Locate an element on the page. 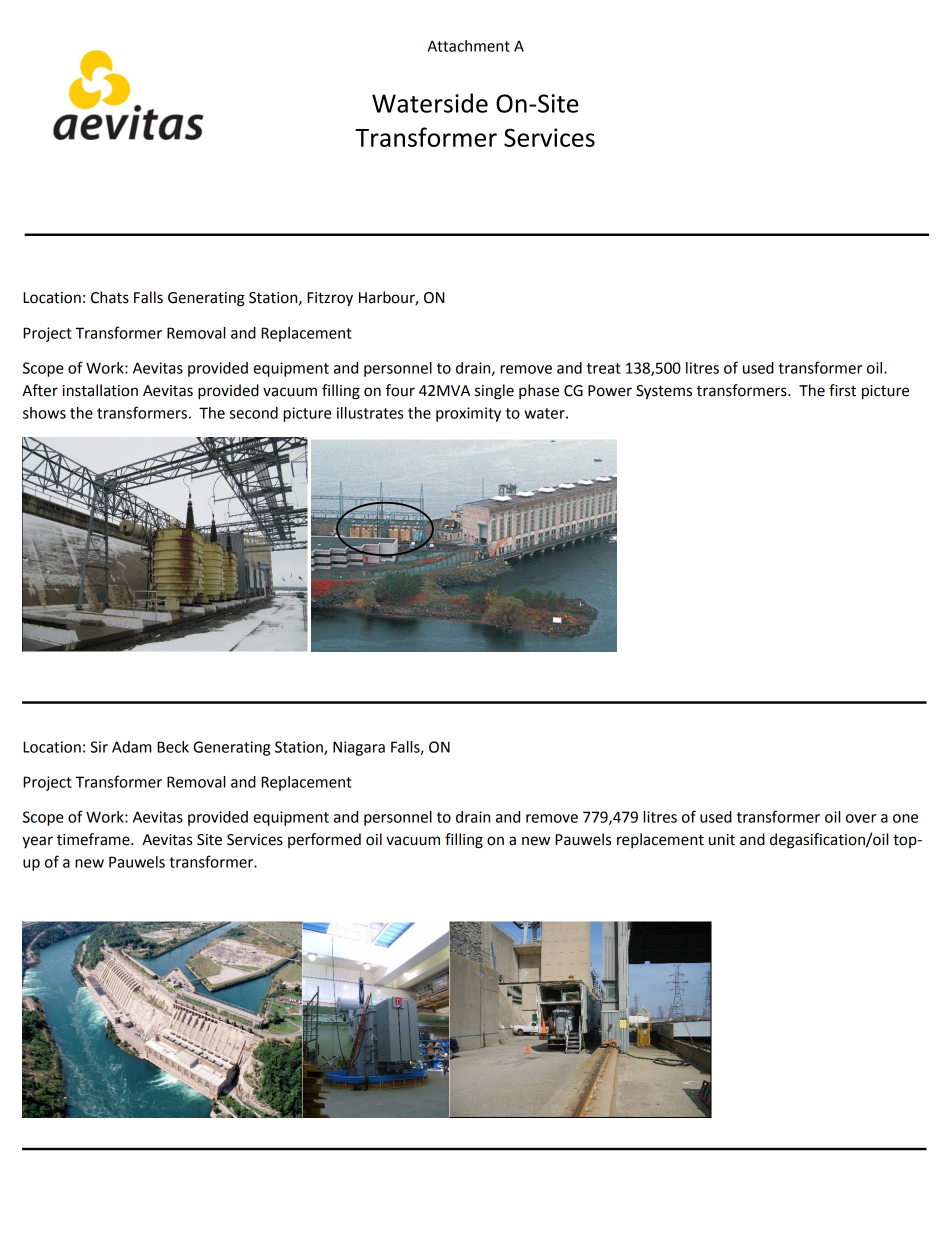  shows is located at coordinates (44, 413).
